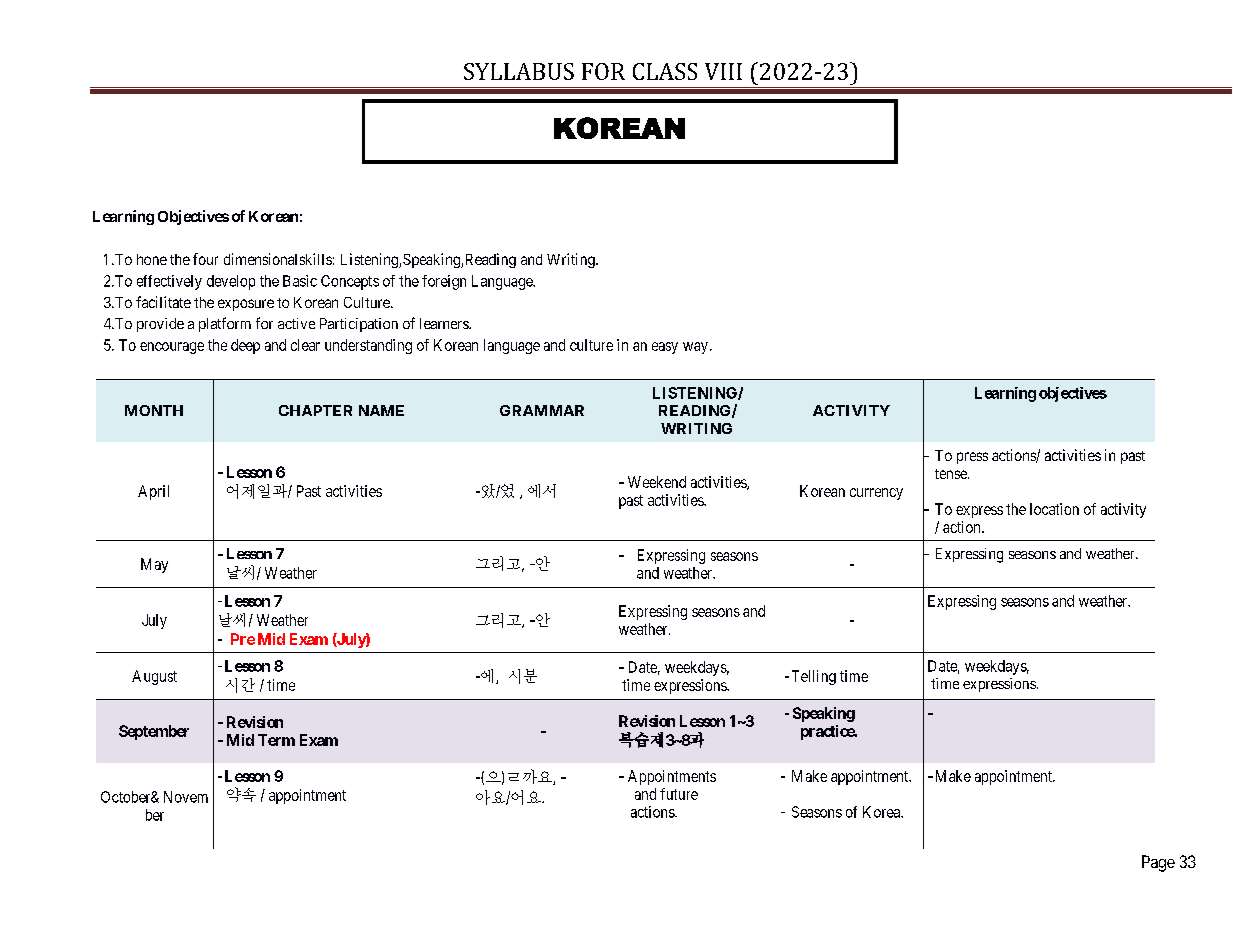  Describe the element at coordinates (154, 565) in the image. I see `May` at that location.
